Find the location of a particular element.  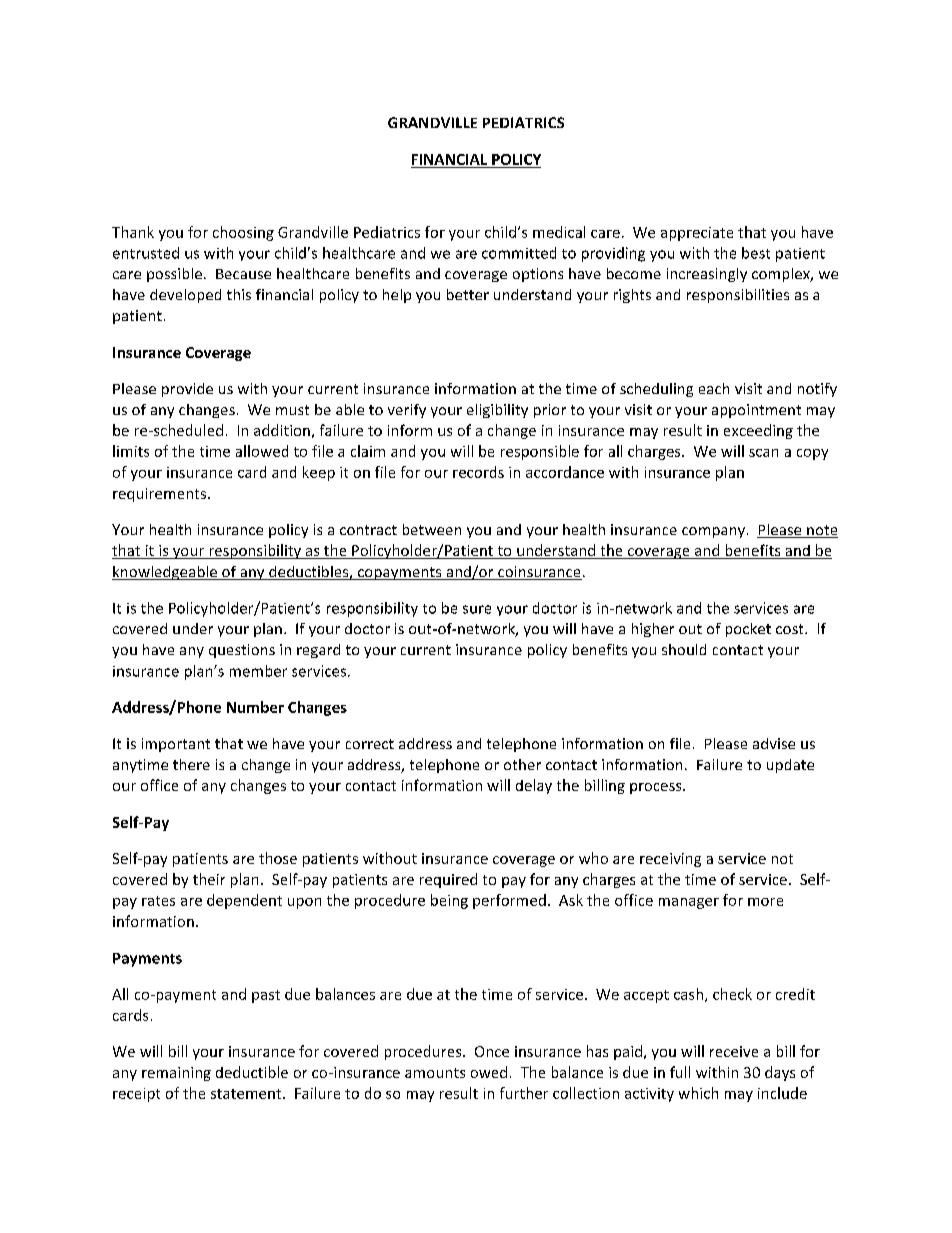

best is located at coordinates (756, 253).
